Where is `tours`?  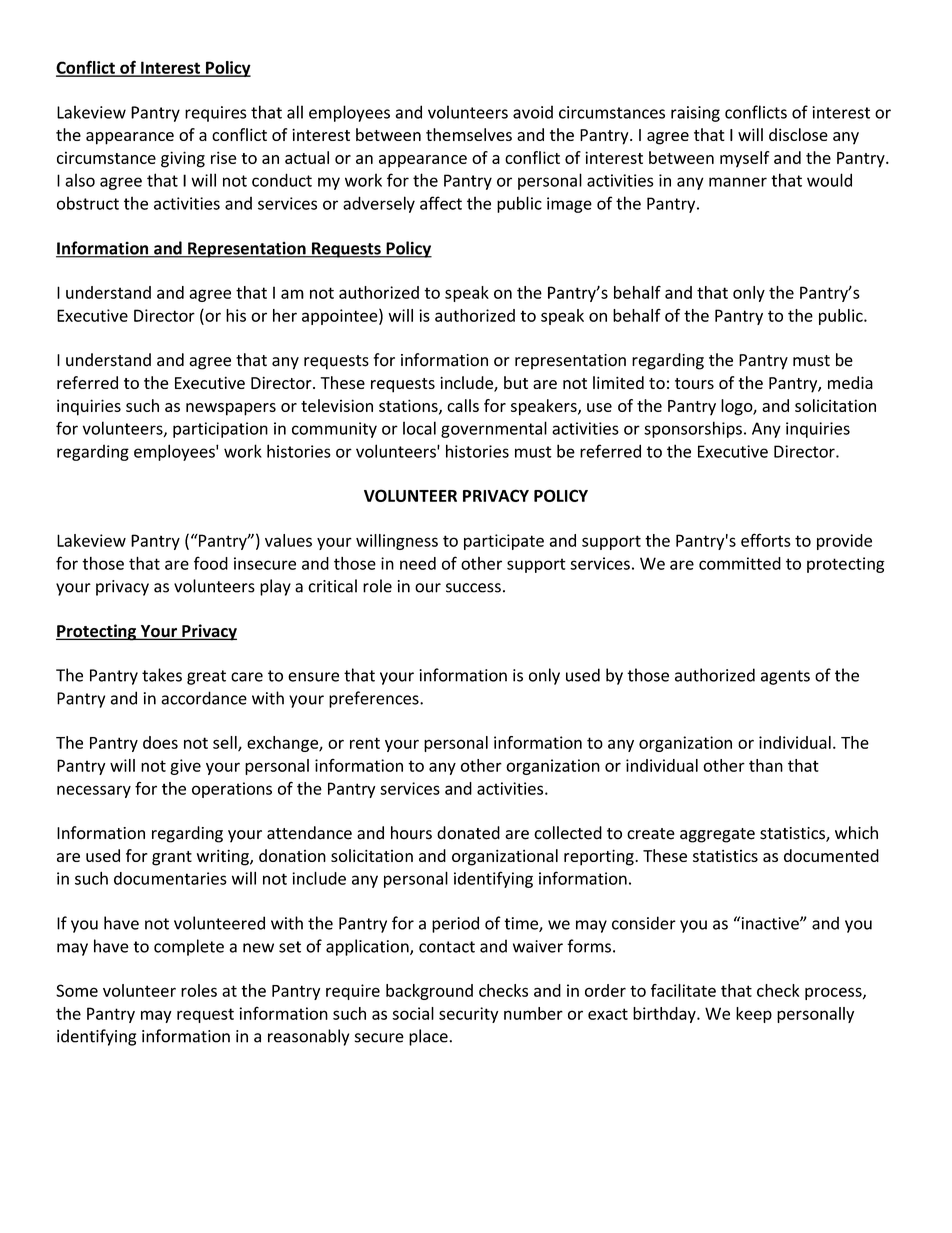 tours is located at coordinates (694, 383).
